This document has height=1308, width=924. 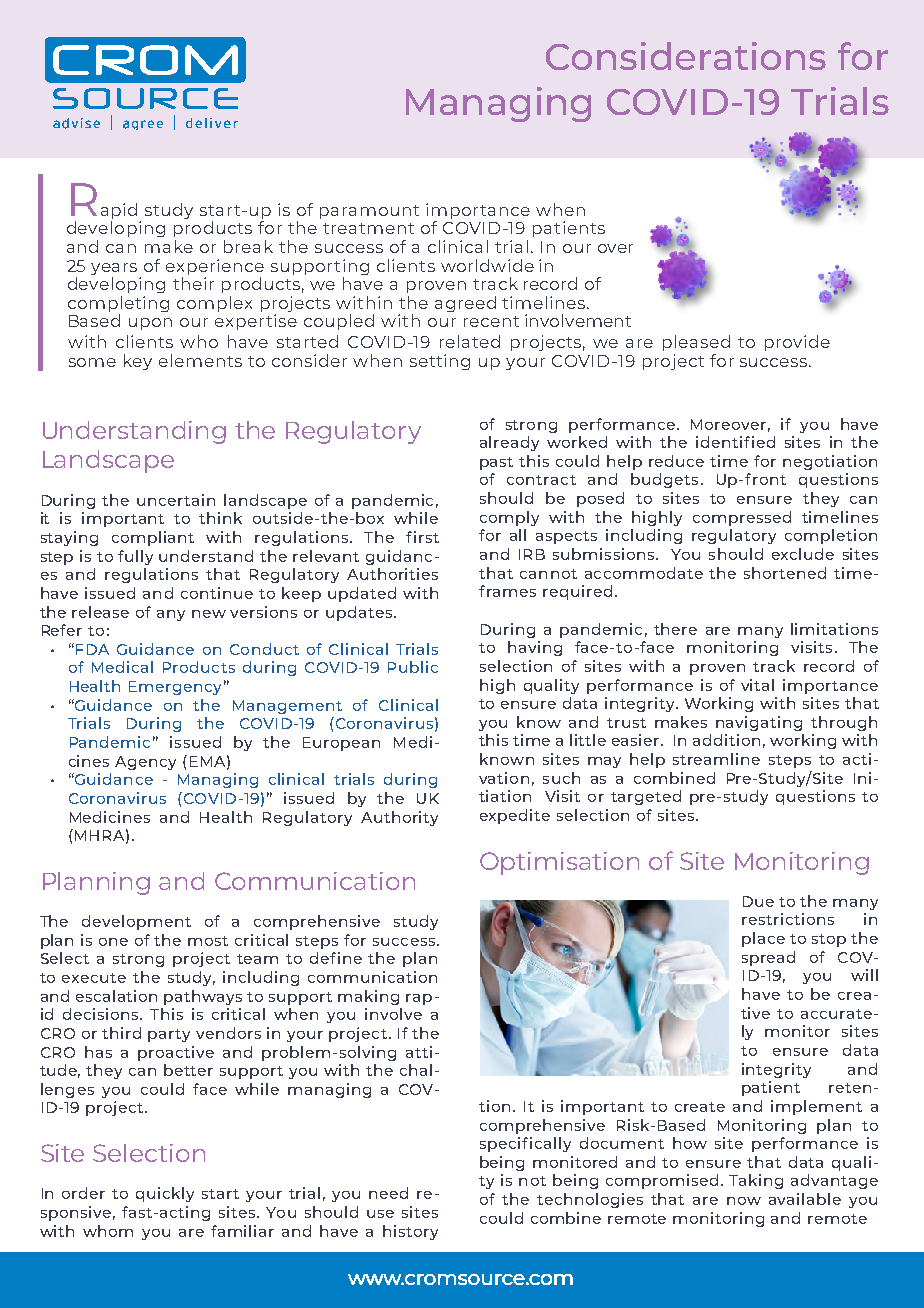 What do you see at coordinates (114, 269) in the document?
I see `years` at bounding box center [114, 269].
